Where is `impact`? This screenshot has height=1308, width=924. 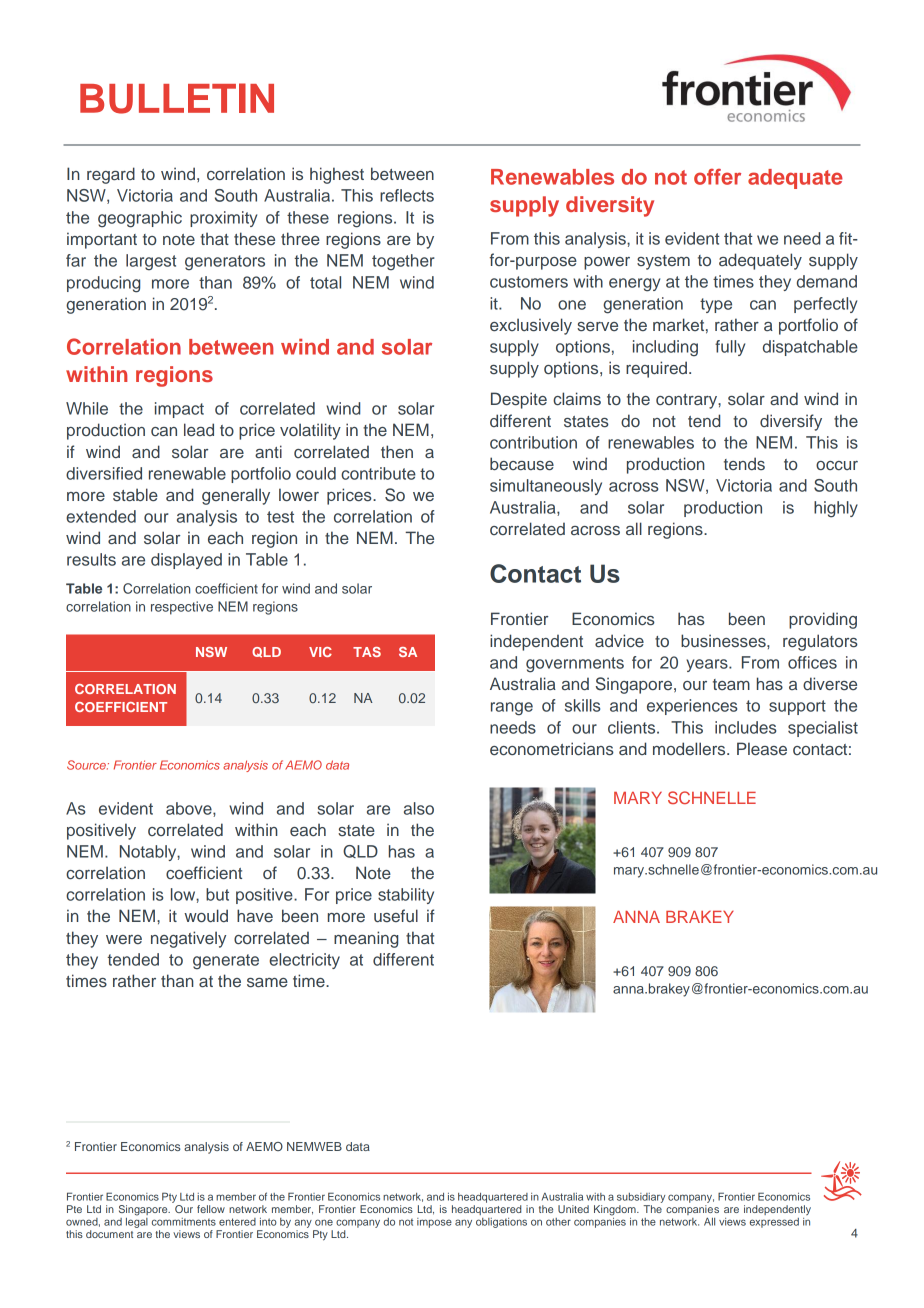
impact is located at coordinates (179, 410).
